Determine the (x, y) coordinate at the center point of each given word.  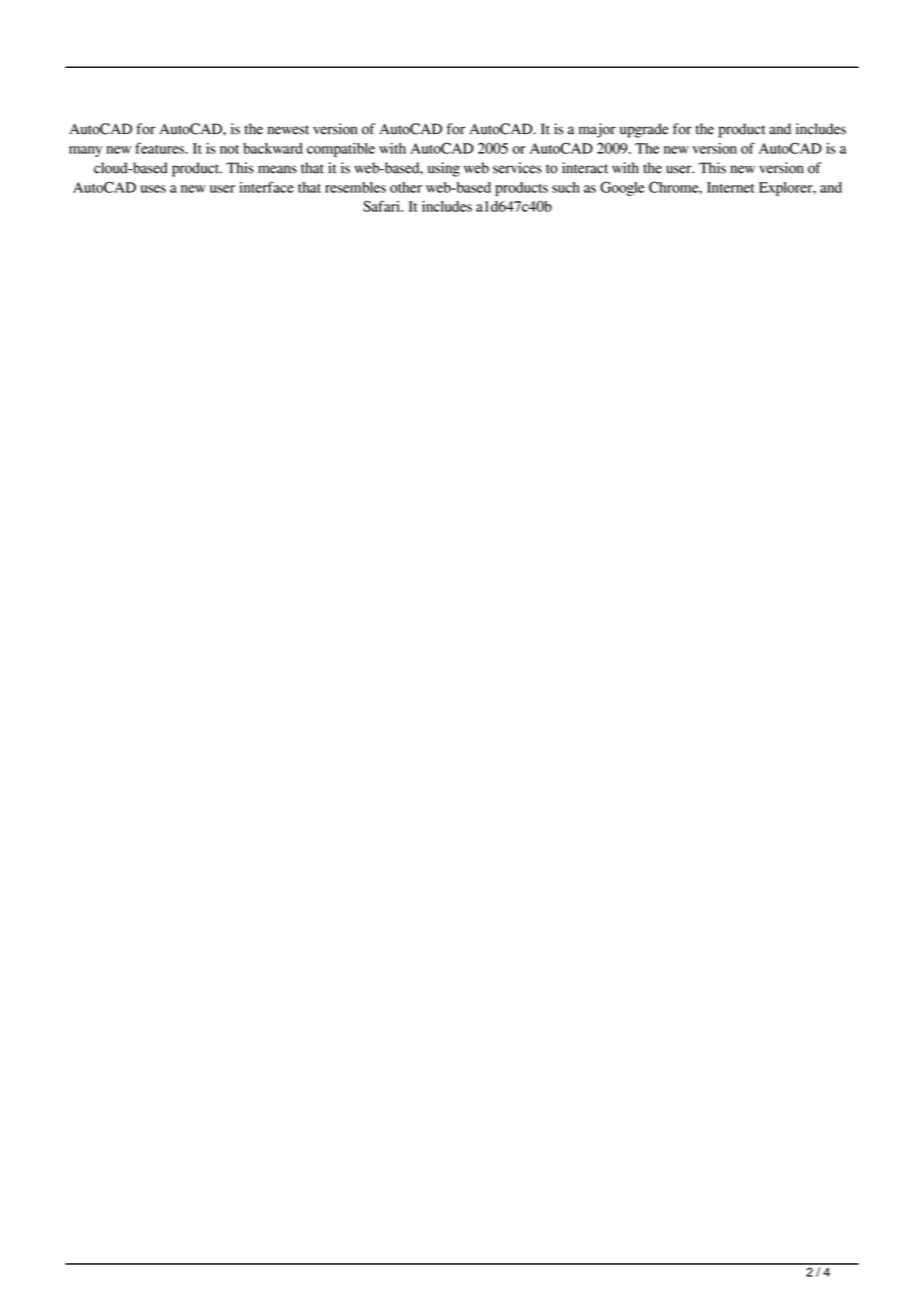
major (597, 130)
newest (288, 130)
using (444, 169)
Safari (383, 206)
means (277, 169)
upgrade (644, 130)
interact (585, 168)
